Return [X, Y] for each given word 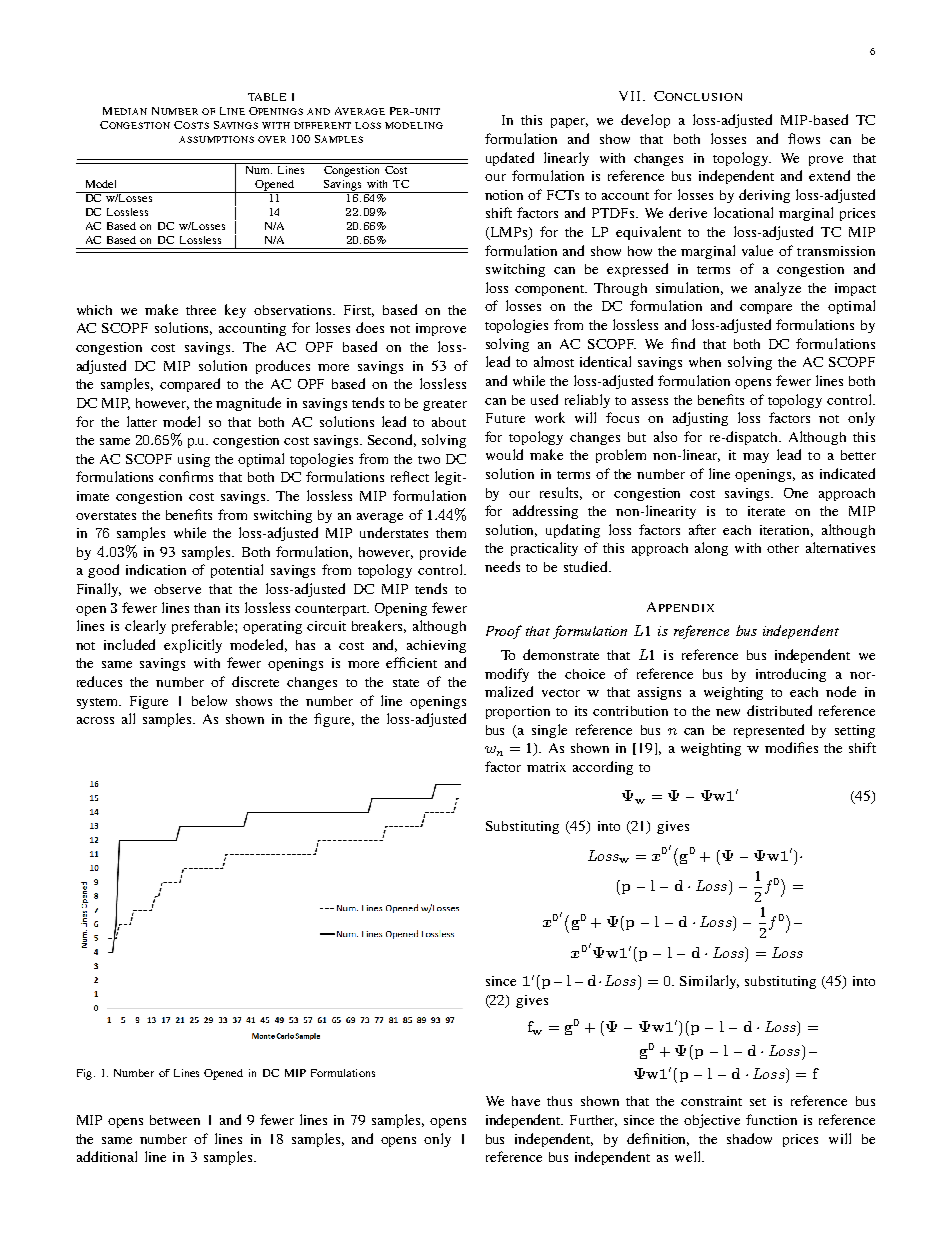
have [526, 1101]
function [771, 1119]
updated [510, 159]
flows [804, 138]
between [175, 1120]
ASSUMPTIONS [216, 139]
